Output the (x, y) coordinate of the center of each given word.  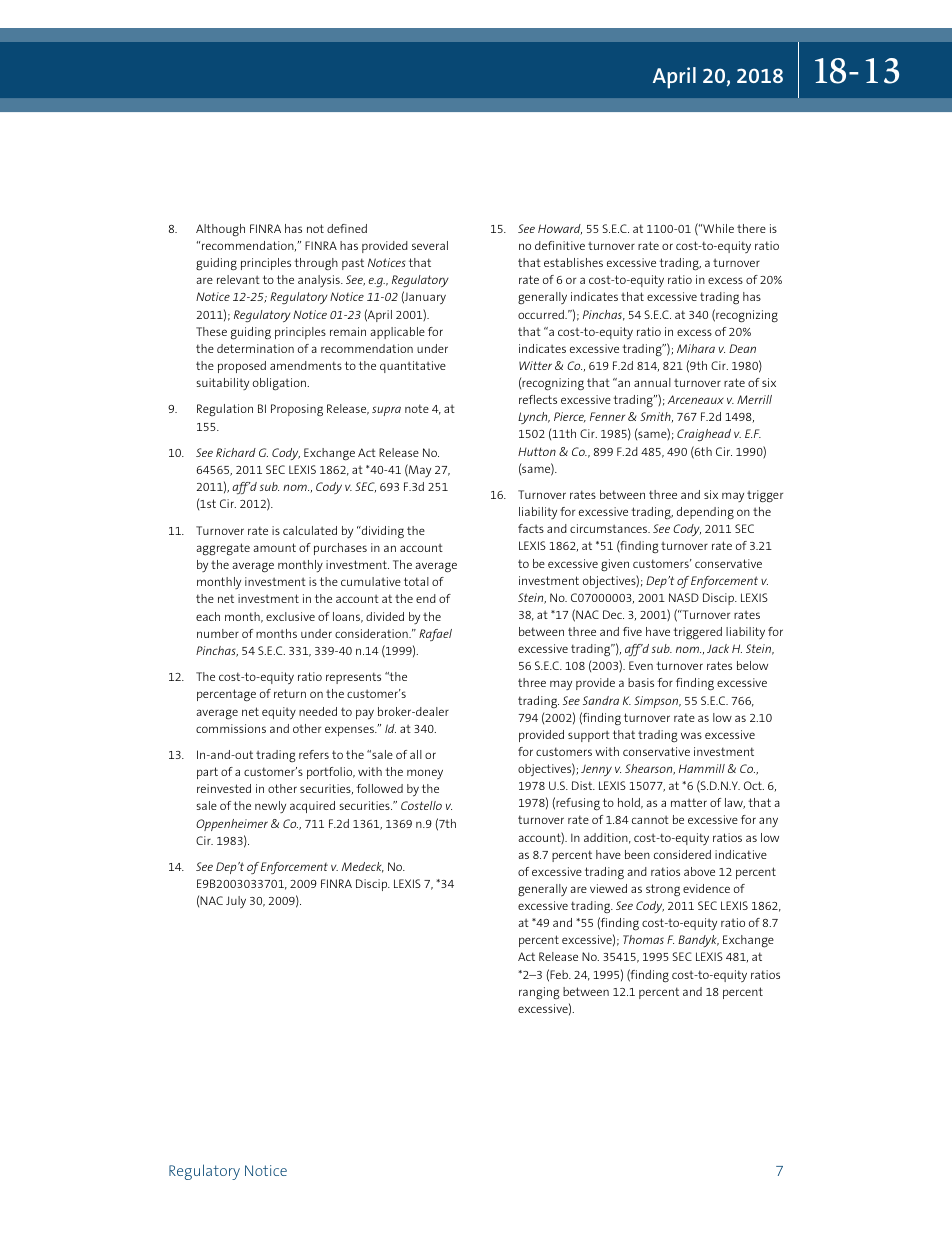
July (236, 902)
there (751, 228)
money (425, 774)
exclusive (290, 616)
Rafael (435, 635)
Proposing (297, 410)
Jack (718, 648)
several (430, 245)
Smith (656, 417)
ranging (539, 993)
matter (689, 802)
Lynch (534, 418)
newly (270, 807)
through (316, 264)
